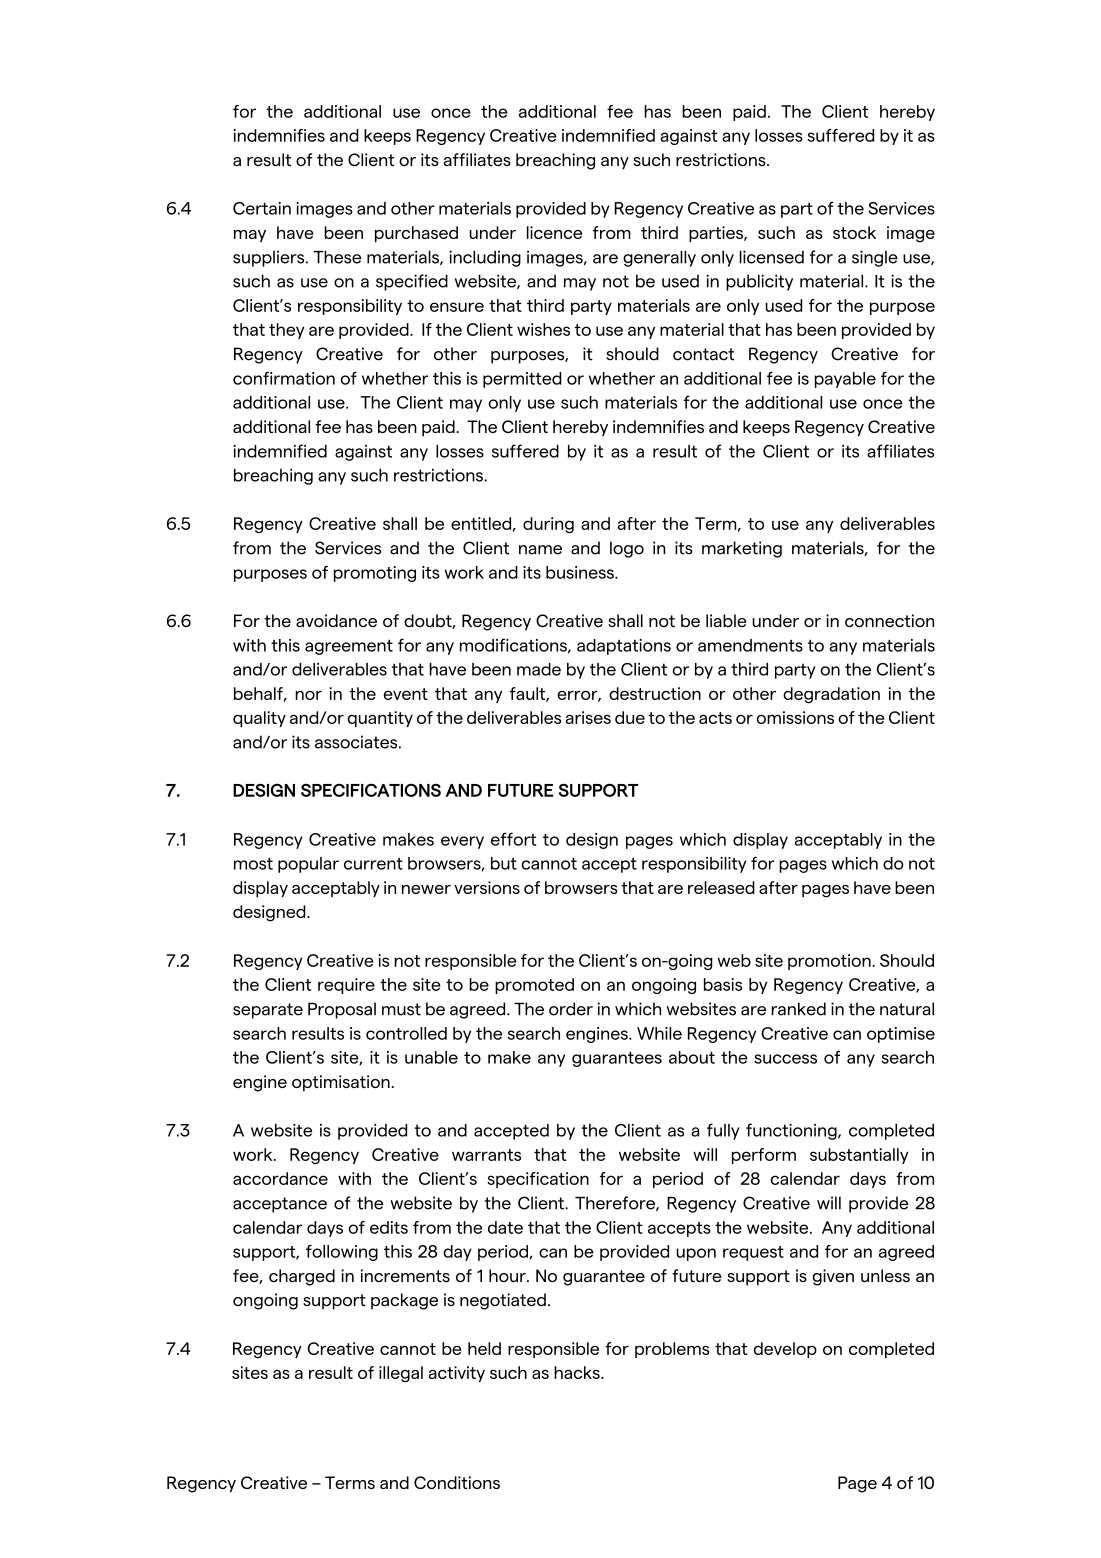  Describe the element at coordinates (554, 232) in the screenshot. I see `licence` at that location.
